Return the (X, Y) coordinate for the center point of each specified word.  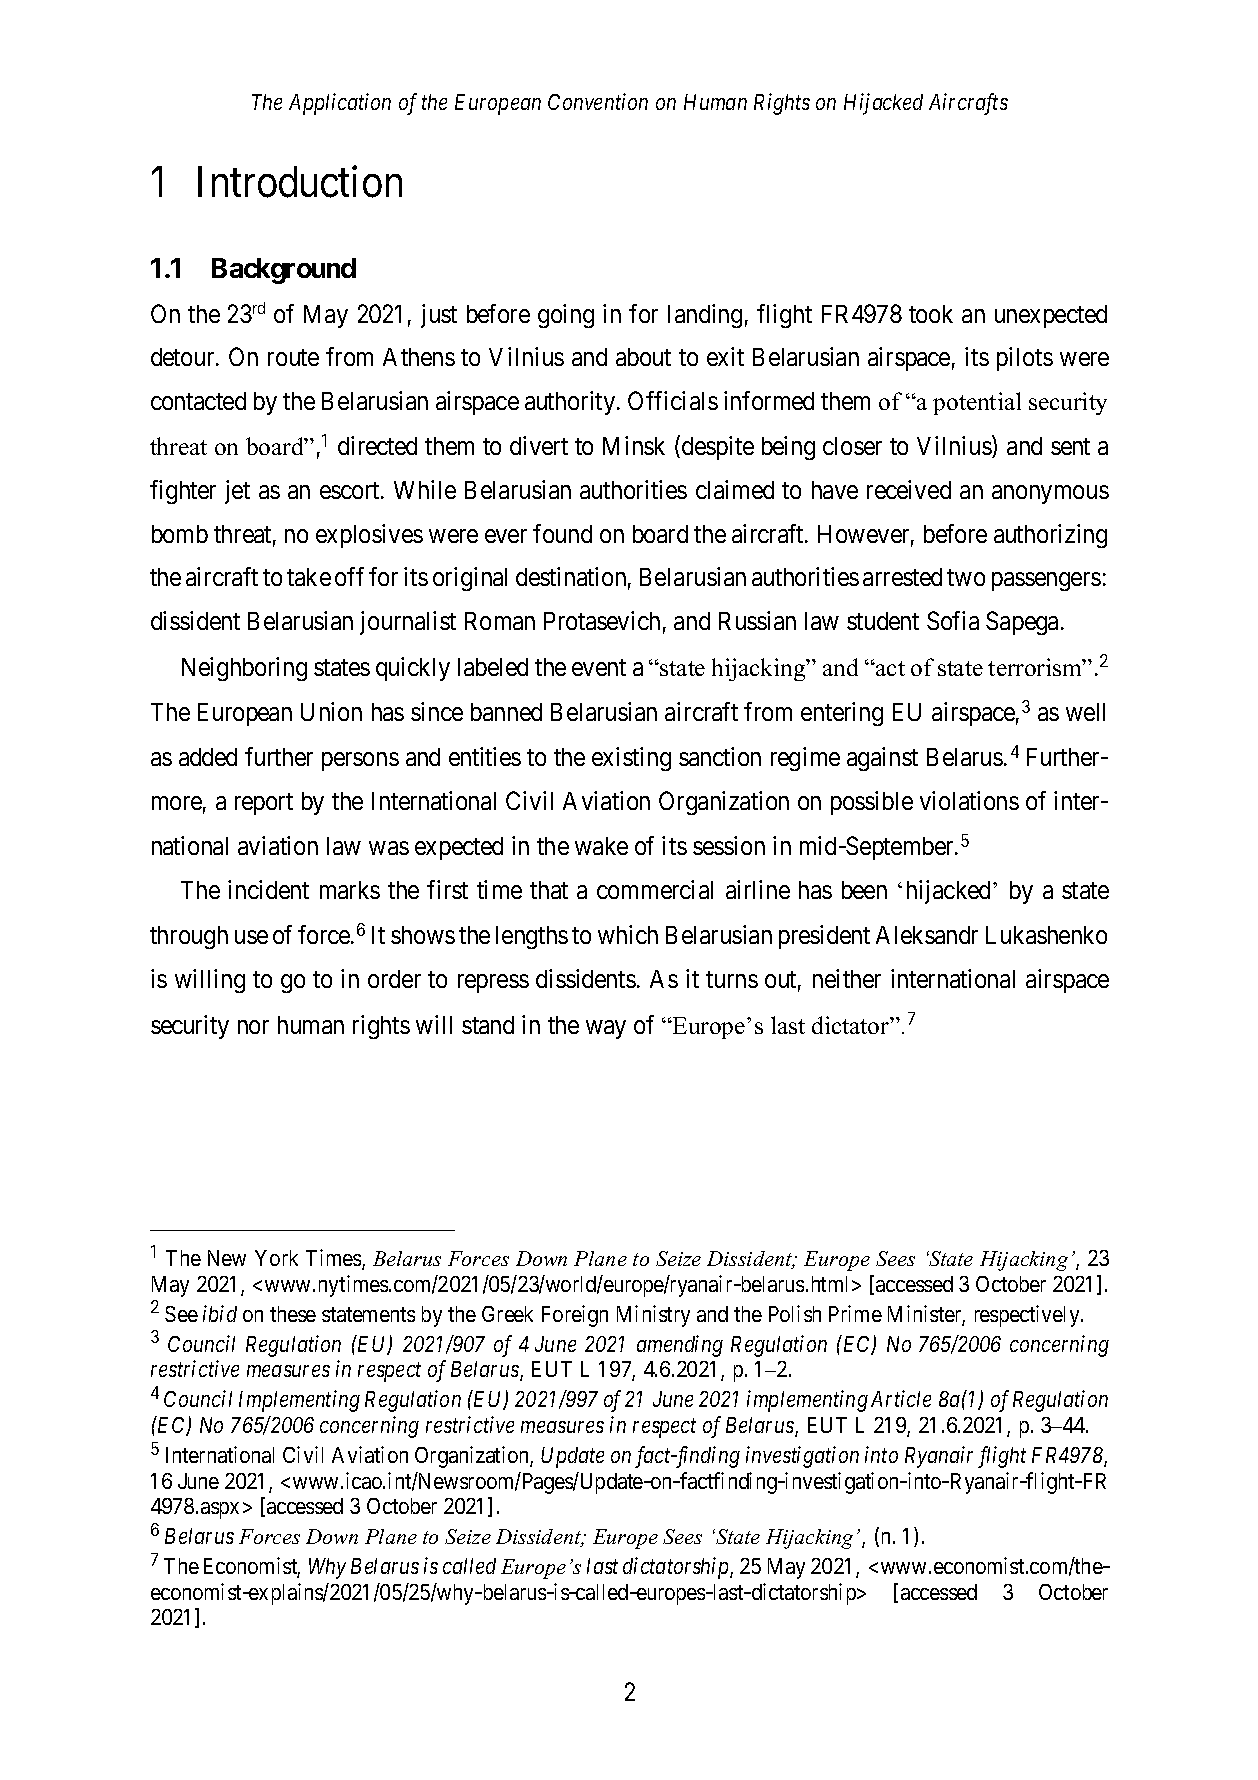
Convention (598, 101)
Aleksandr (927, 935)
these (293, 1314)
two (966, 578)
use (251, 937)
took (931, 314)
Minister (926, 1315)
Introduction (300, 182)
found (562, 533)
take (309, 577)
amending (680, 1346)
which (628, 934)
